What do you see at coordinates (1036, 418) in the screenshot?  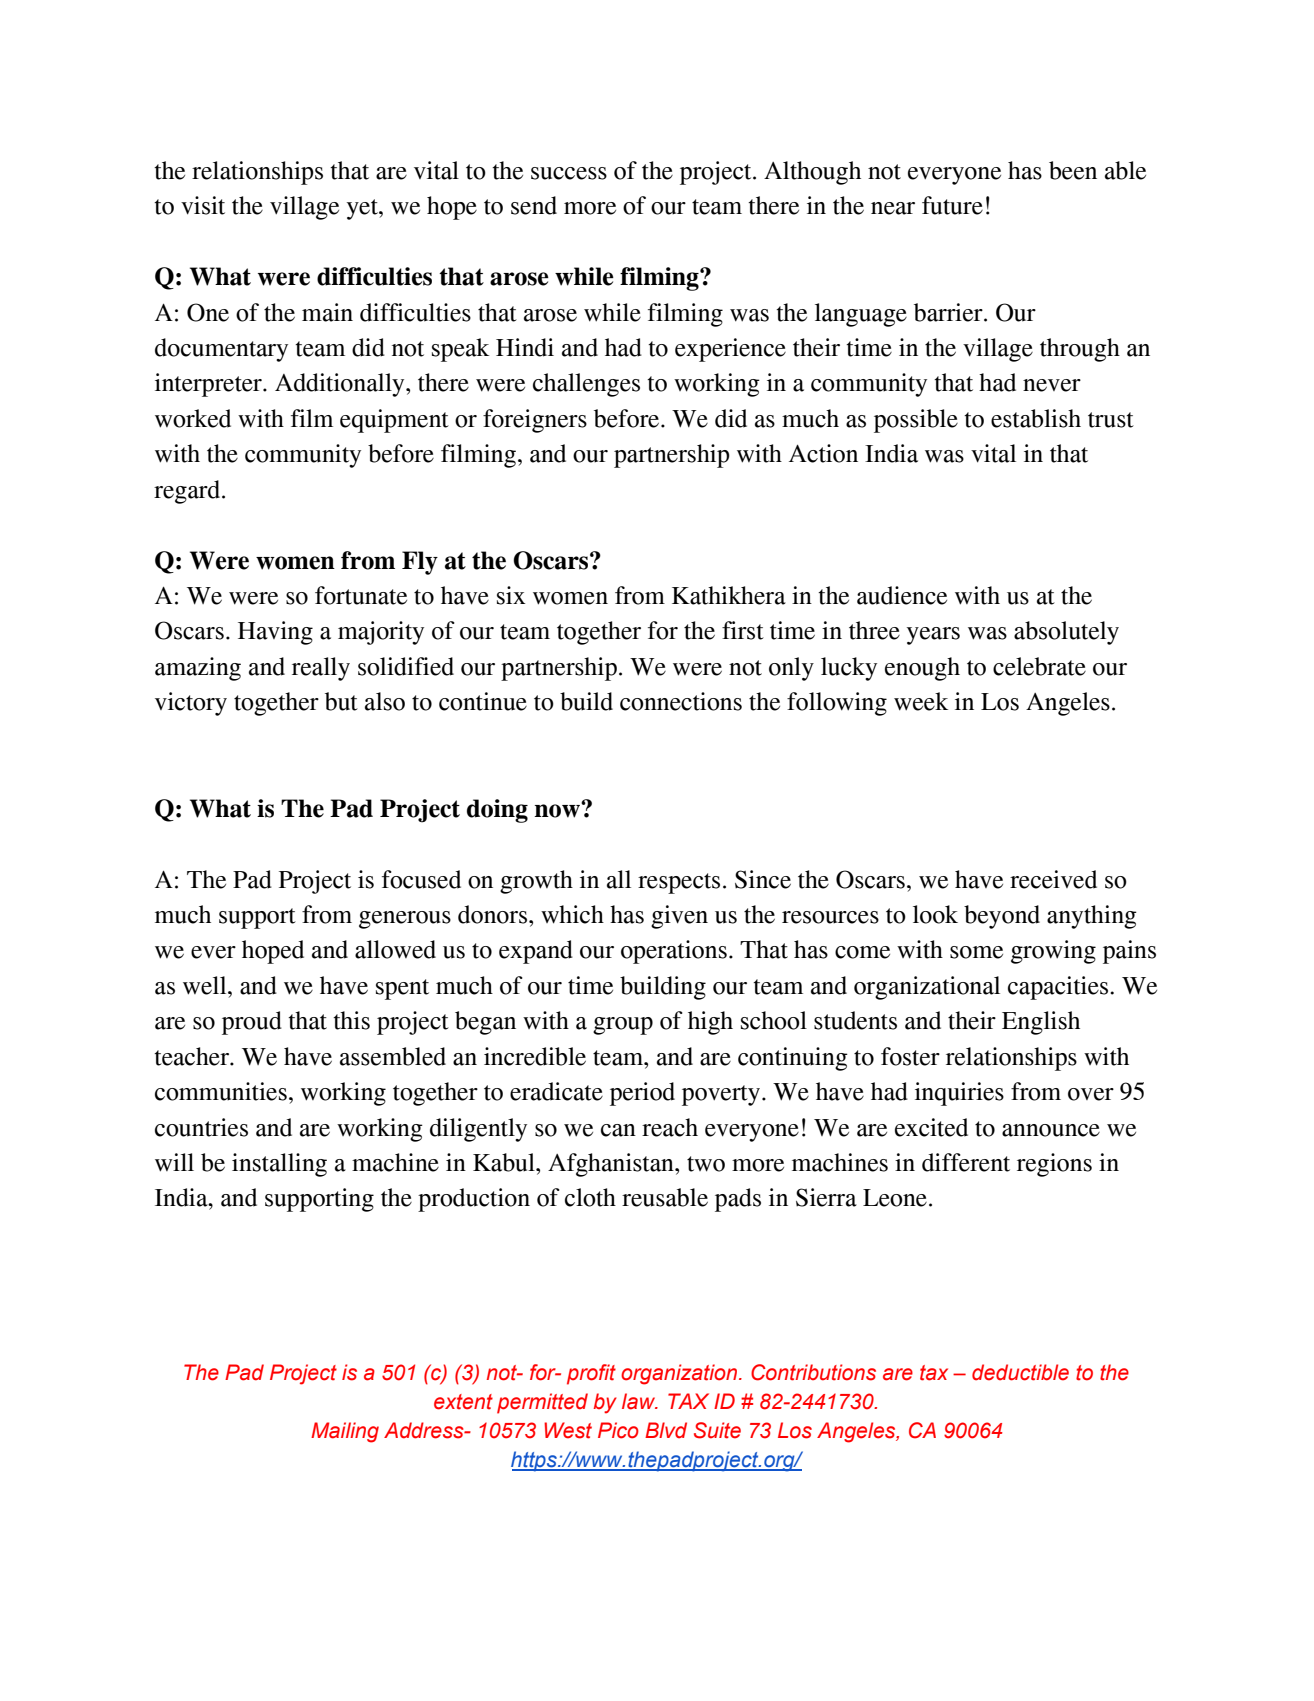 I see `establish` at bounding box center [1036, 418].
